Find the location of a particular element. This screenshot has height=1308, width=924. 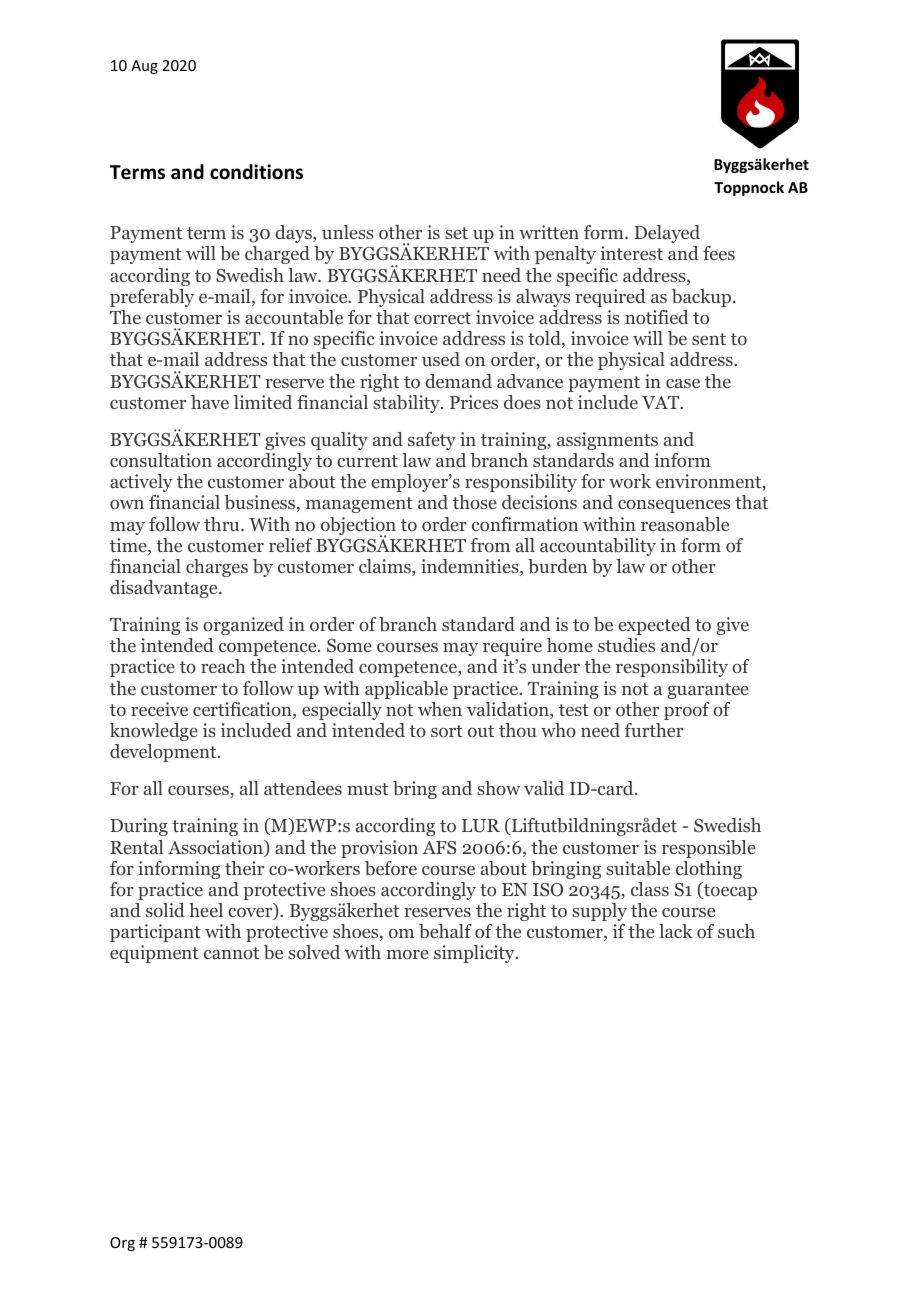

used is located at coordinates (441, 359).
